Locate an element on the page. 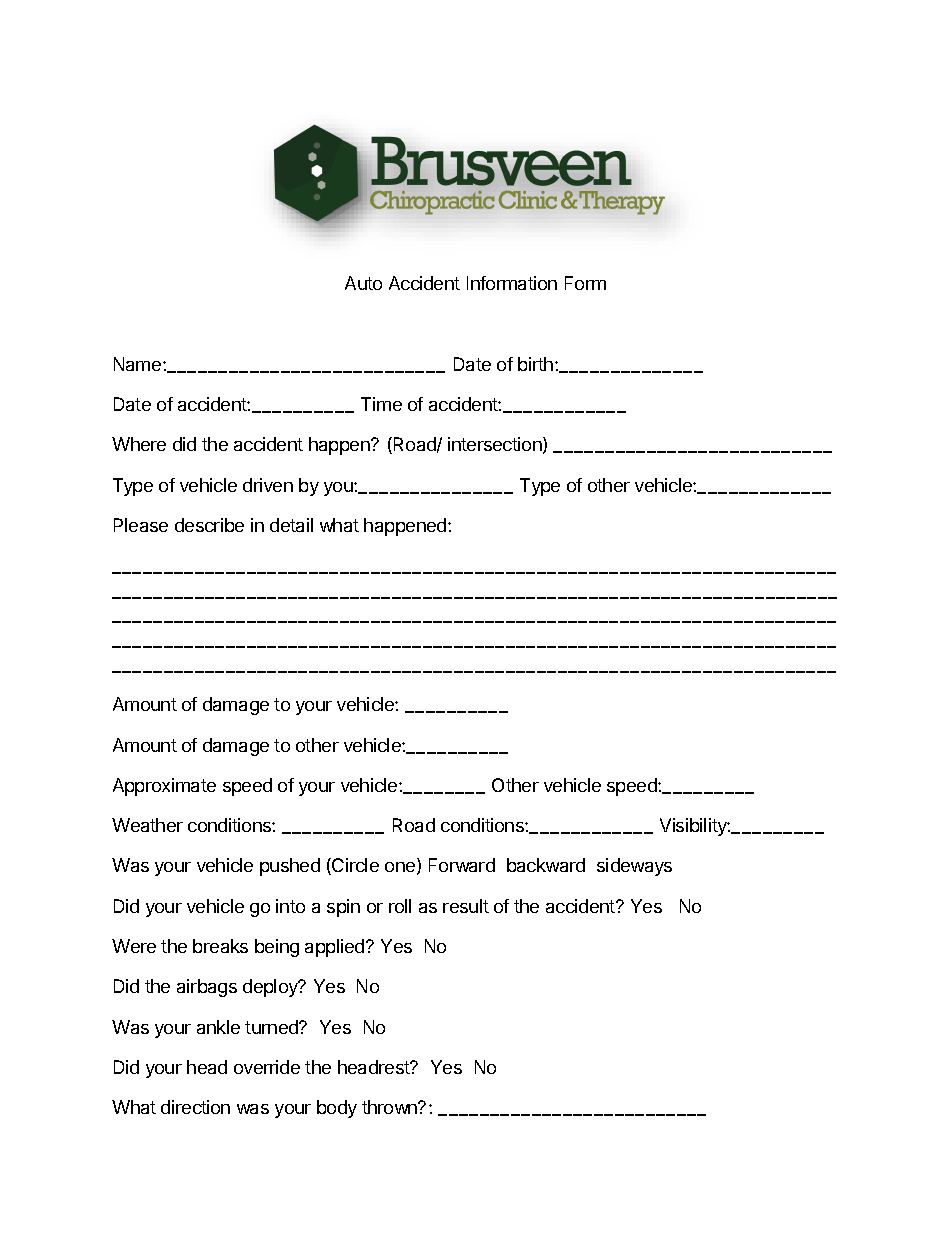  sideways is located at coordinates (634, 867).
